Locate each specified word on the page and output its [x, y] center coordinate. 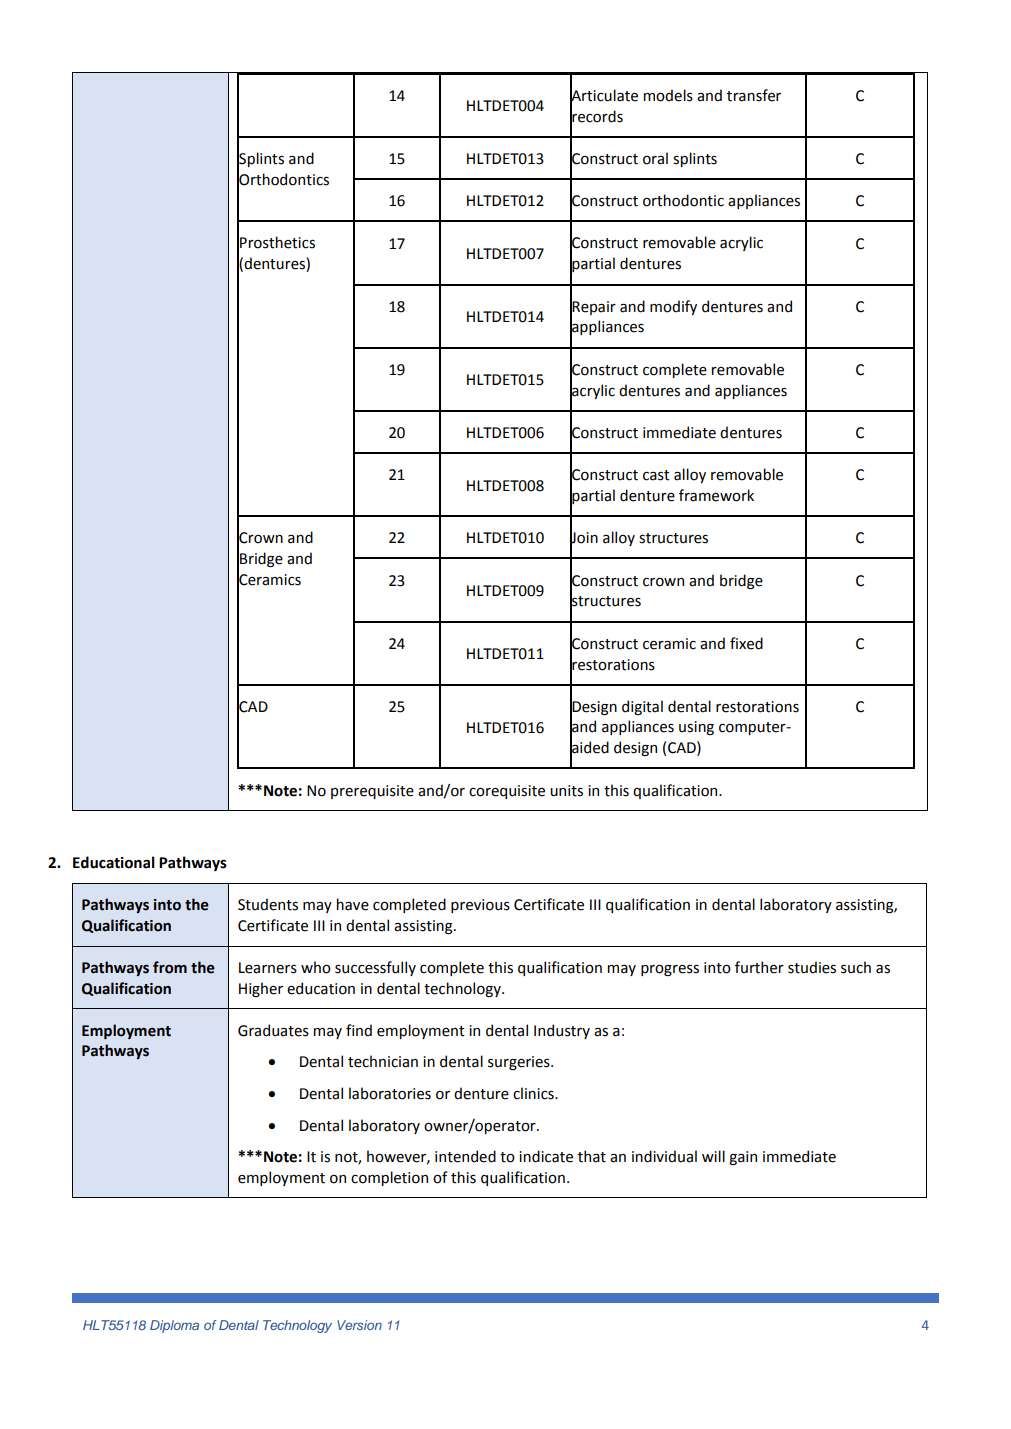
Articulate [604, 95]
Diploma [174, 1326]
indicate [546, 1156]
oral [655, 158]
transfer [754, 95]
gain [743, 1158]
